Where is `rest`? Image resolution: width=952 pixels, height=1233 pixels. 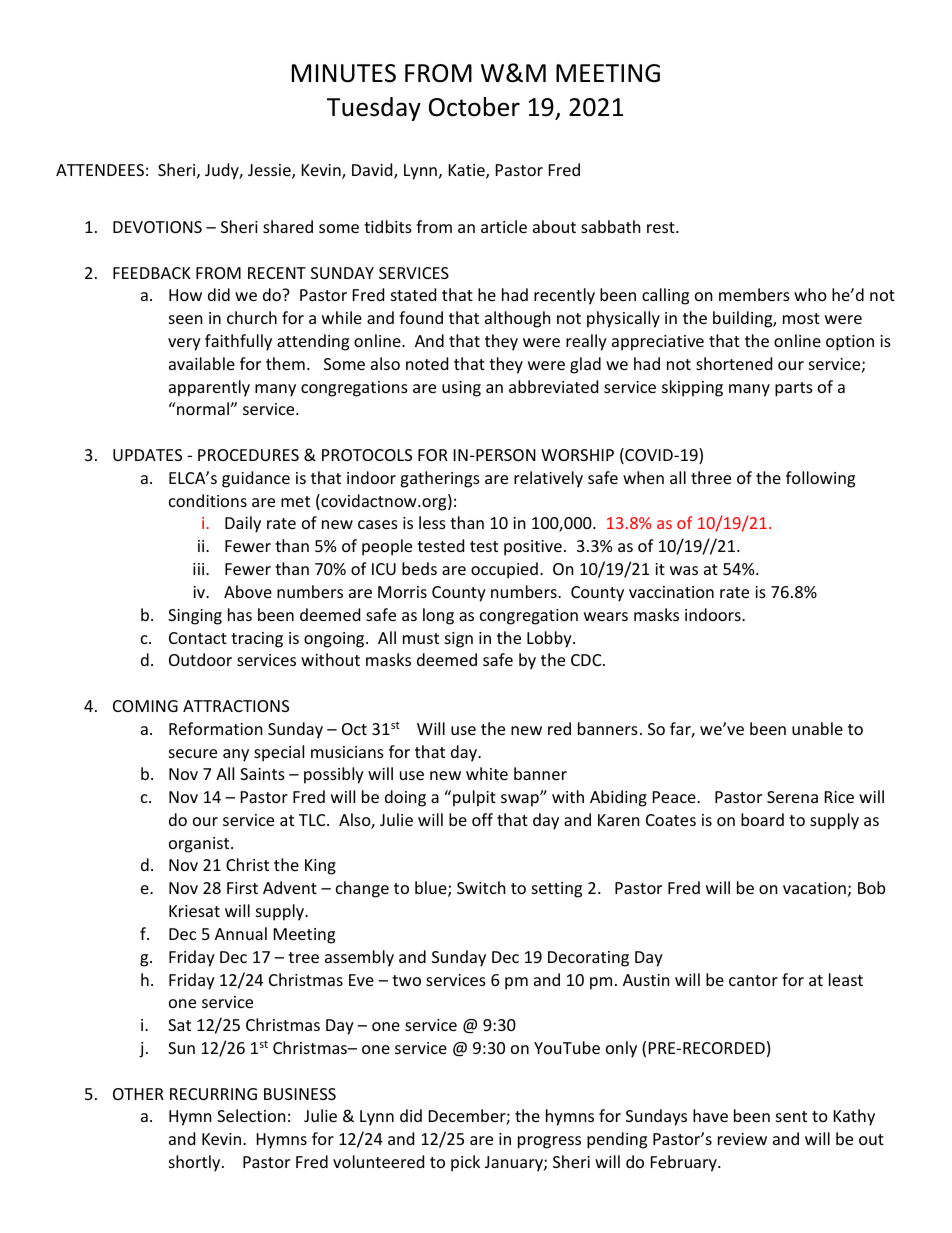
rest is located at coordinates (662, 227).
